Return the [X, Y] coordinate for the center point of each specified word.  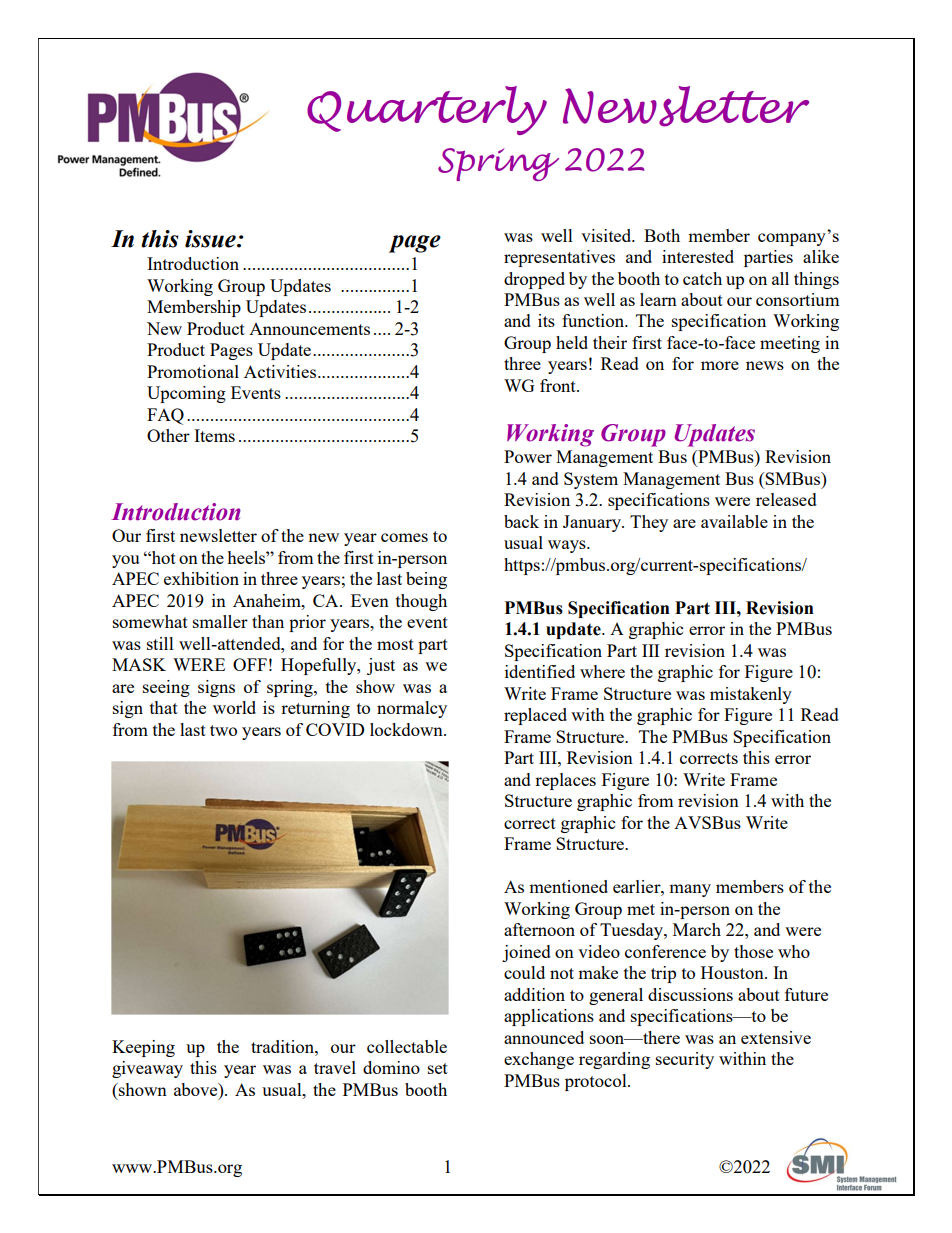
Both [662, 235]
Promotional [193, 371]
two [223, 730]
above [197, 1089]
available [734, 521]
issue [211, 239]
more [720, 365]
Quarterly [427, 110]
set [438, 1068]
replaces [565, 781]
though [421, 602]
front [559, 385]
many [690, 890]
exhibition [201, 578]
